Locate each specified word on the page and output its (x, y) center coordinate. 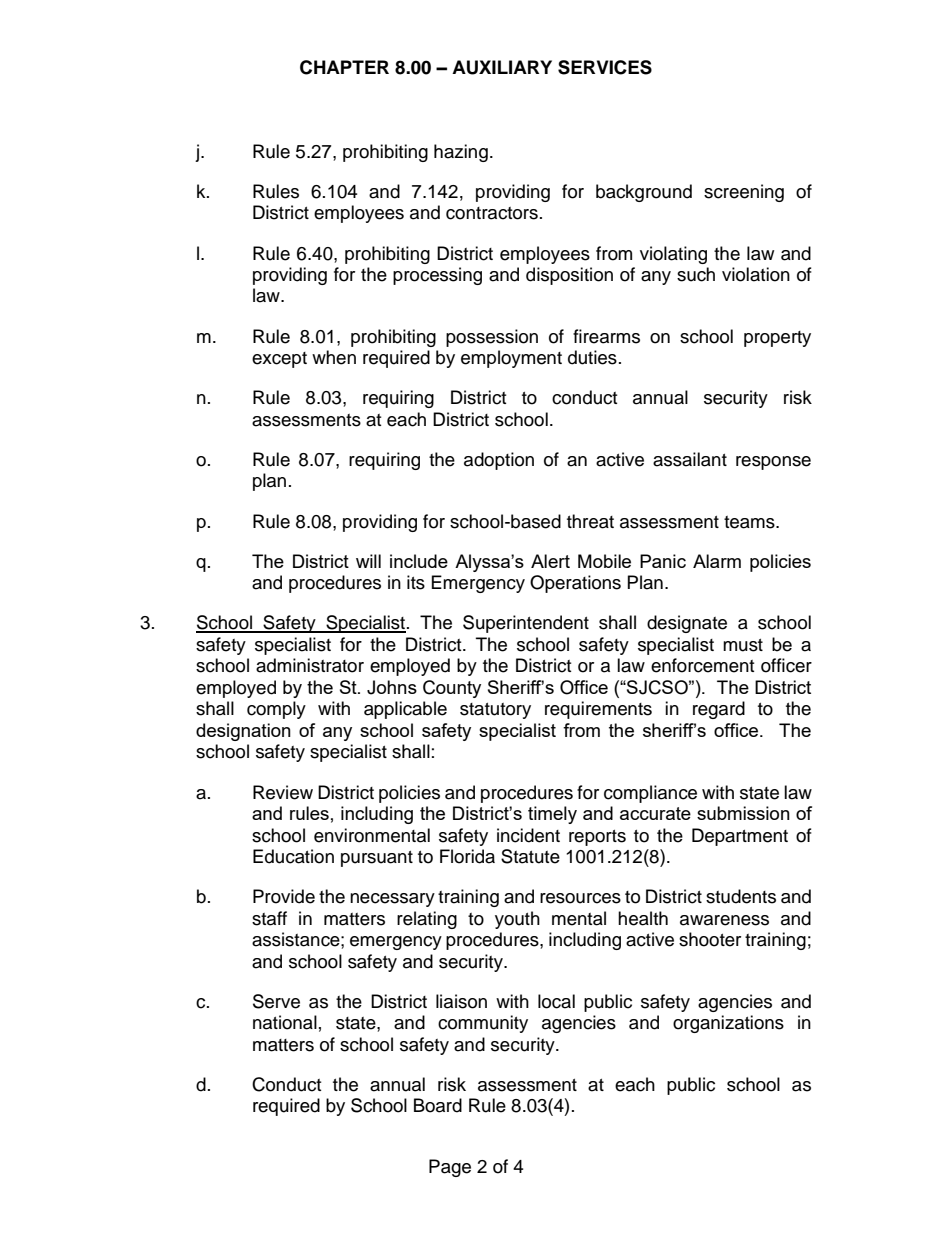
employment (511, 359)
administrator (310, 665)
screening (744, 193)
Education (293, 856)
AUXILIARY (502, 67)
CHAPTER (344, 67)
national (285, 1022)
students (741, 896)
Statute (530, 856)
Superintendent (526, 624)
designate (687, 624)
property (777, 339)
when (334, 357)
